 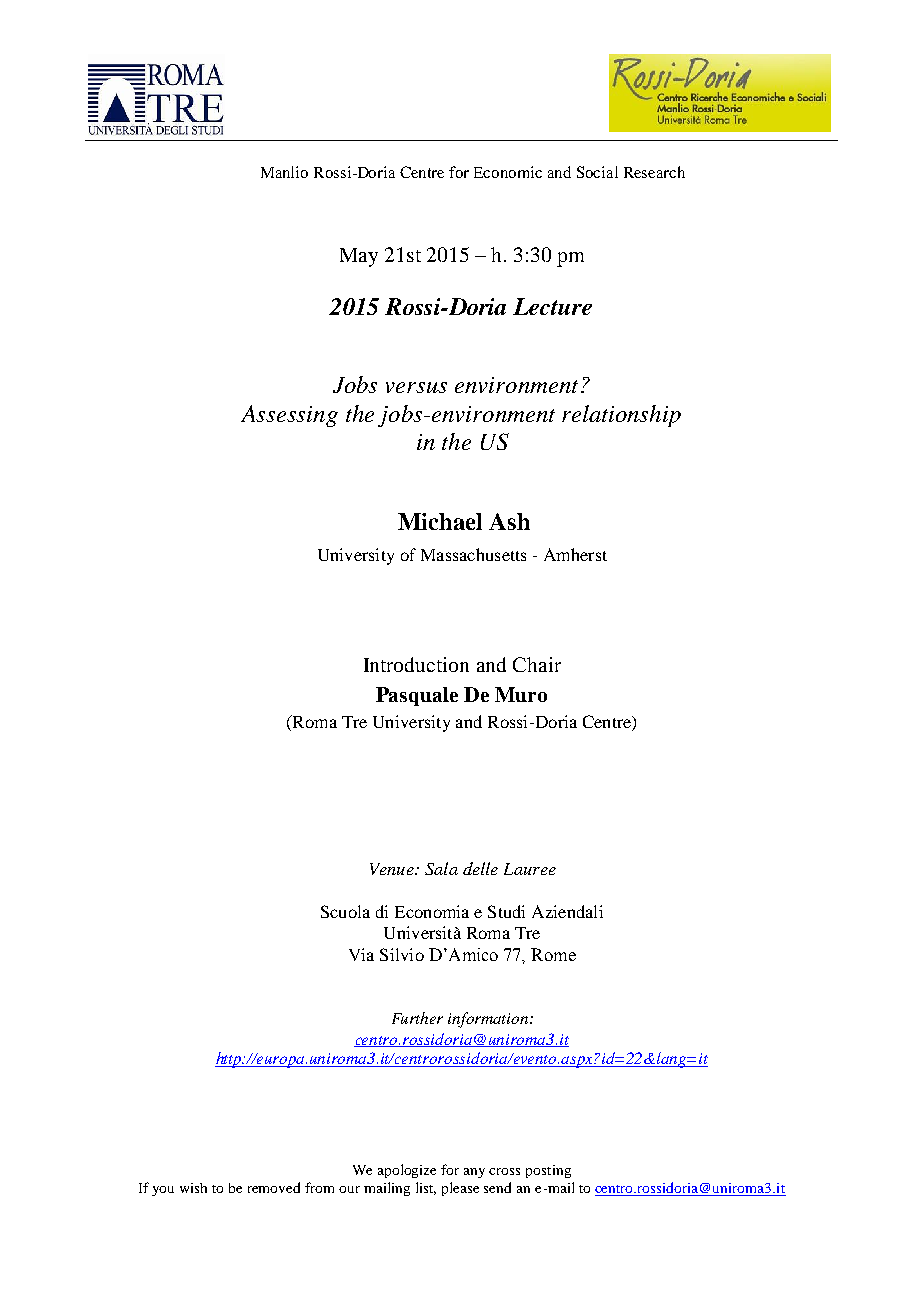 What do you see at coordinates (621, 416) in the screenshot?
I see `relationship` at bounding box center [621, 416].
